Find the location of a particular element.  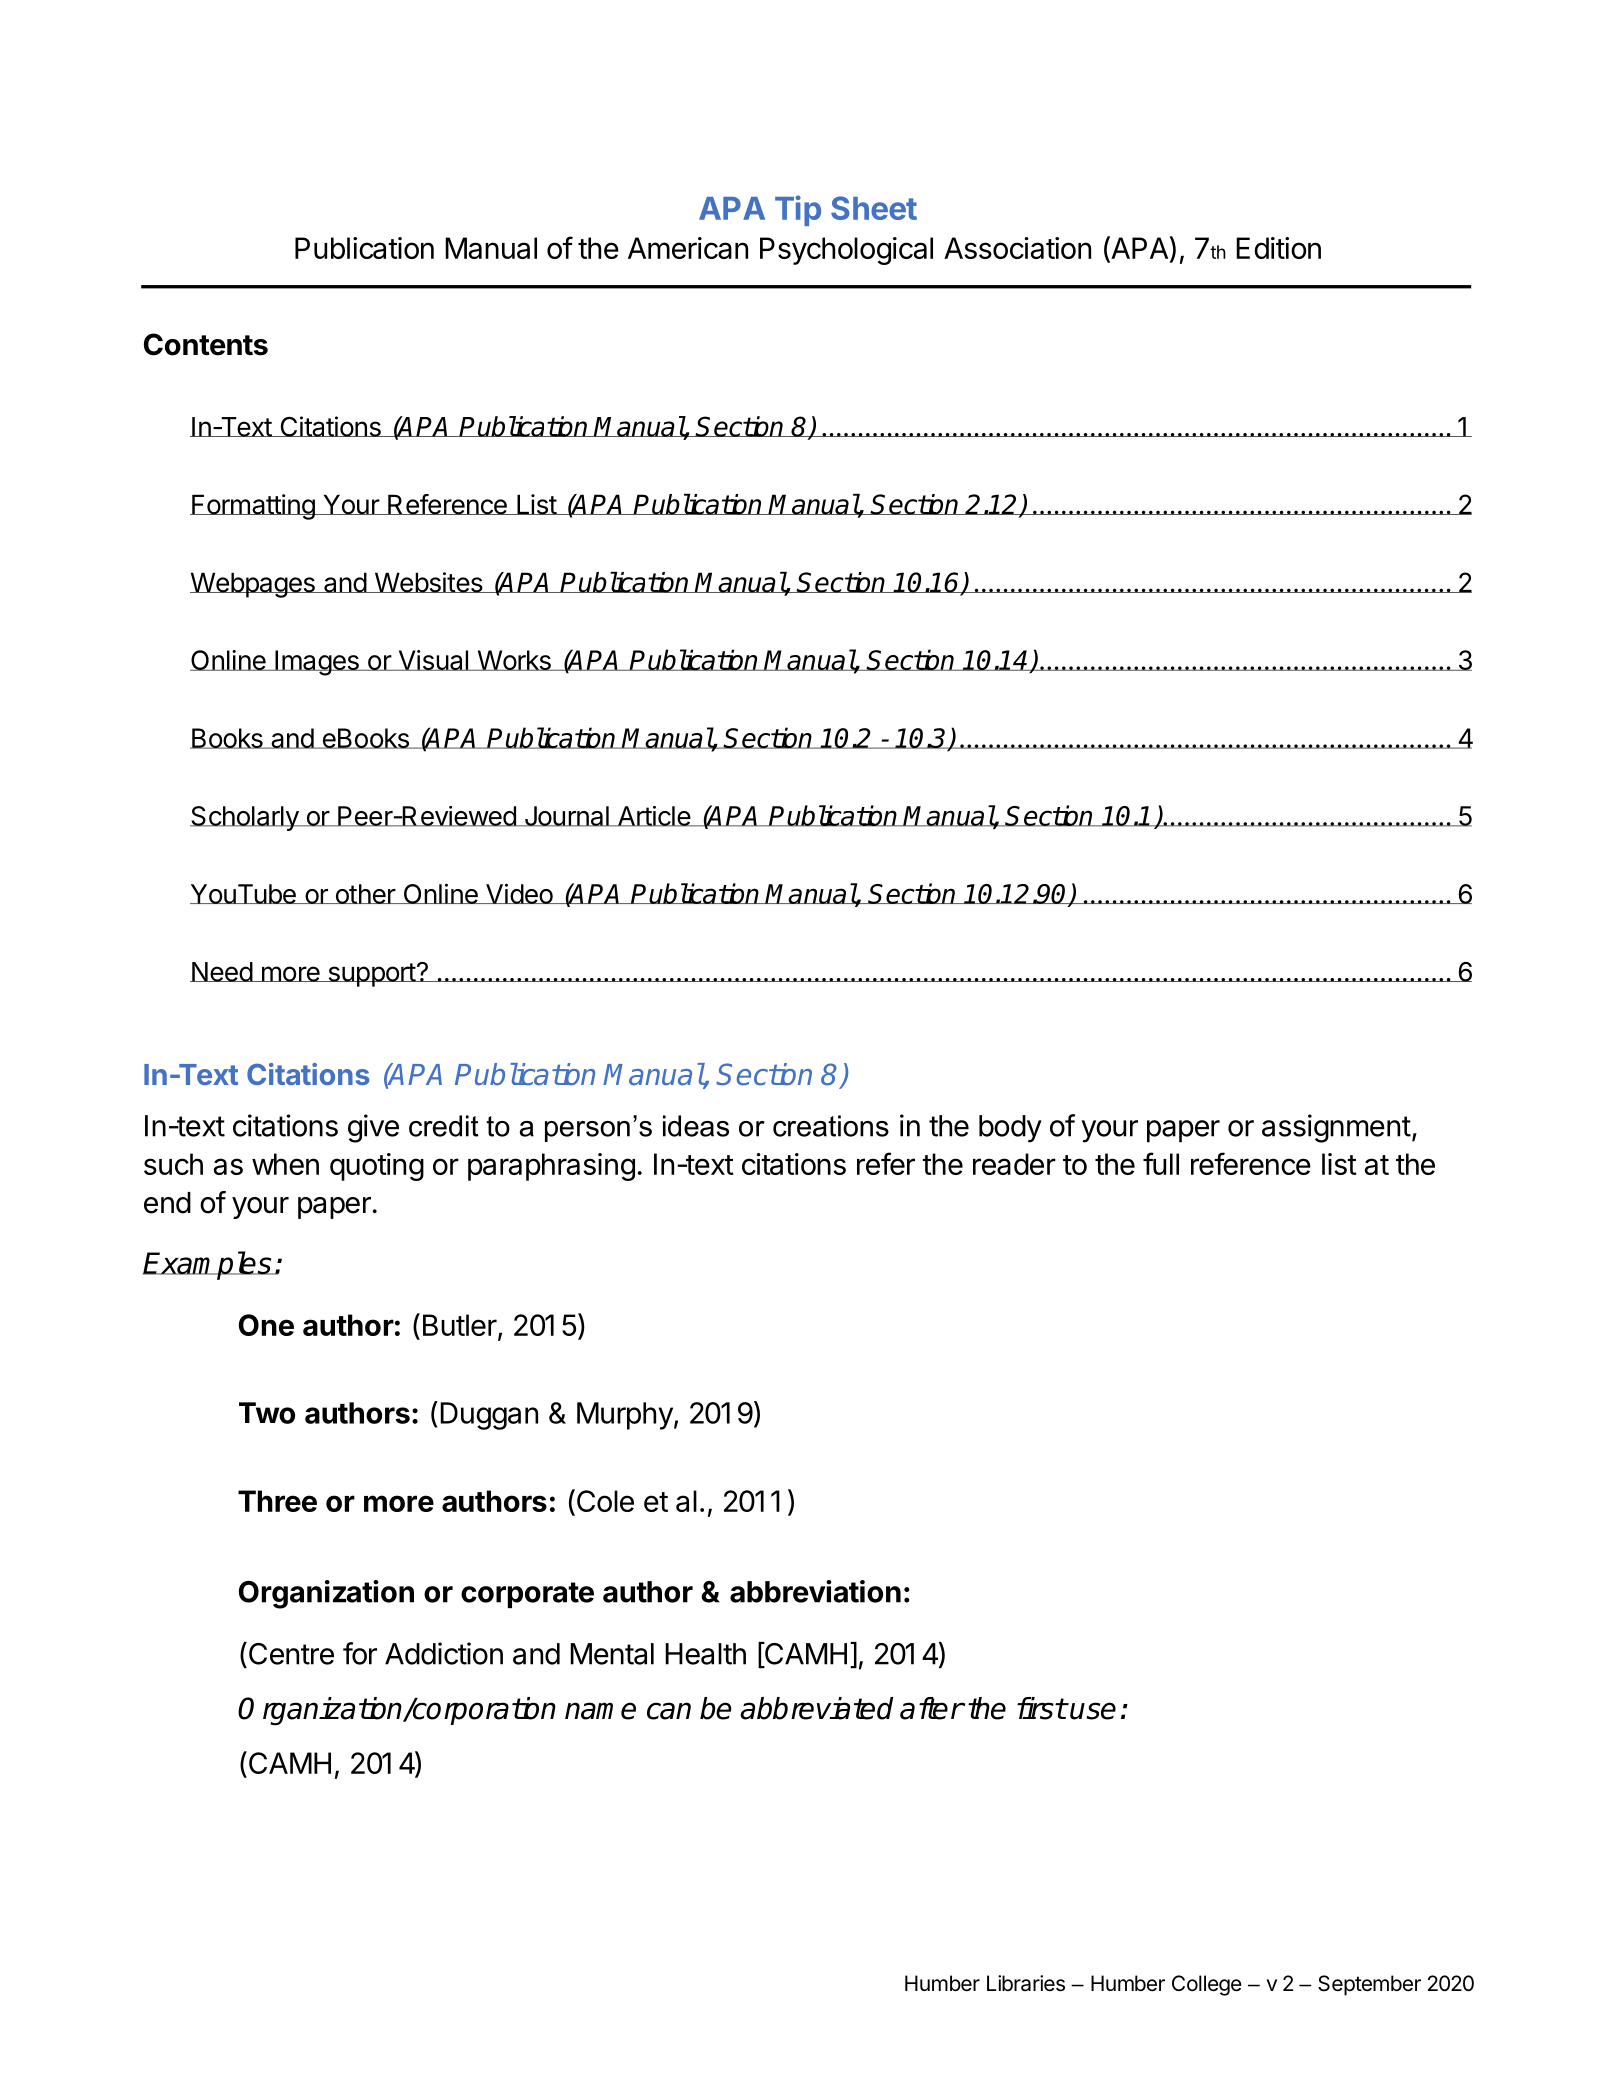

full is located at coordinates (1161, 1163).
